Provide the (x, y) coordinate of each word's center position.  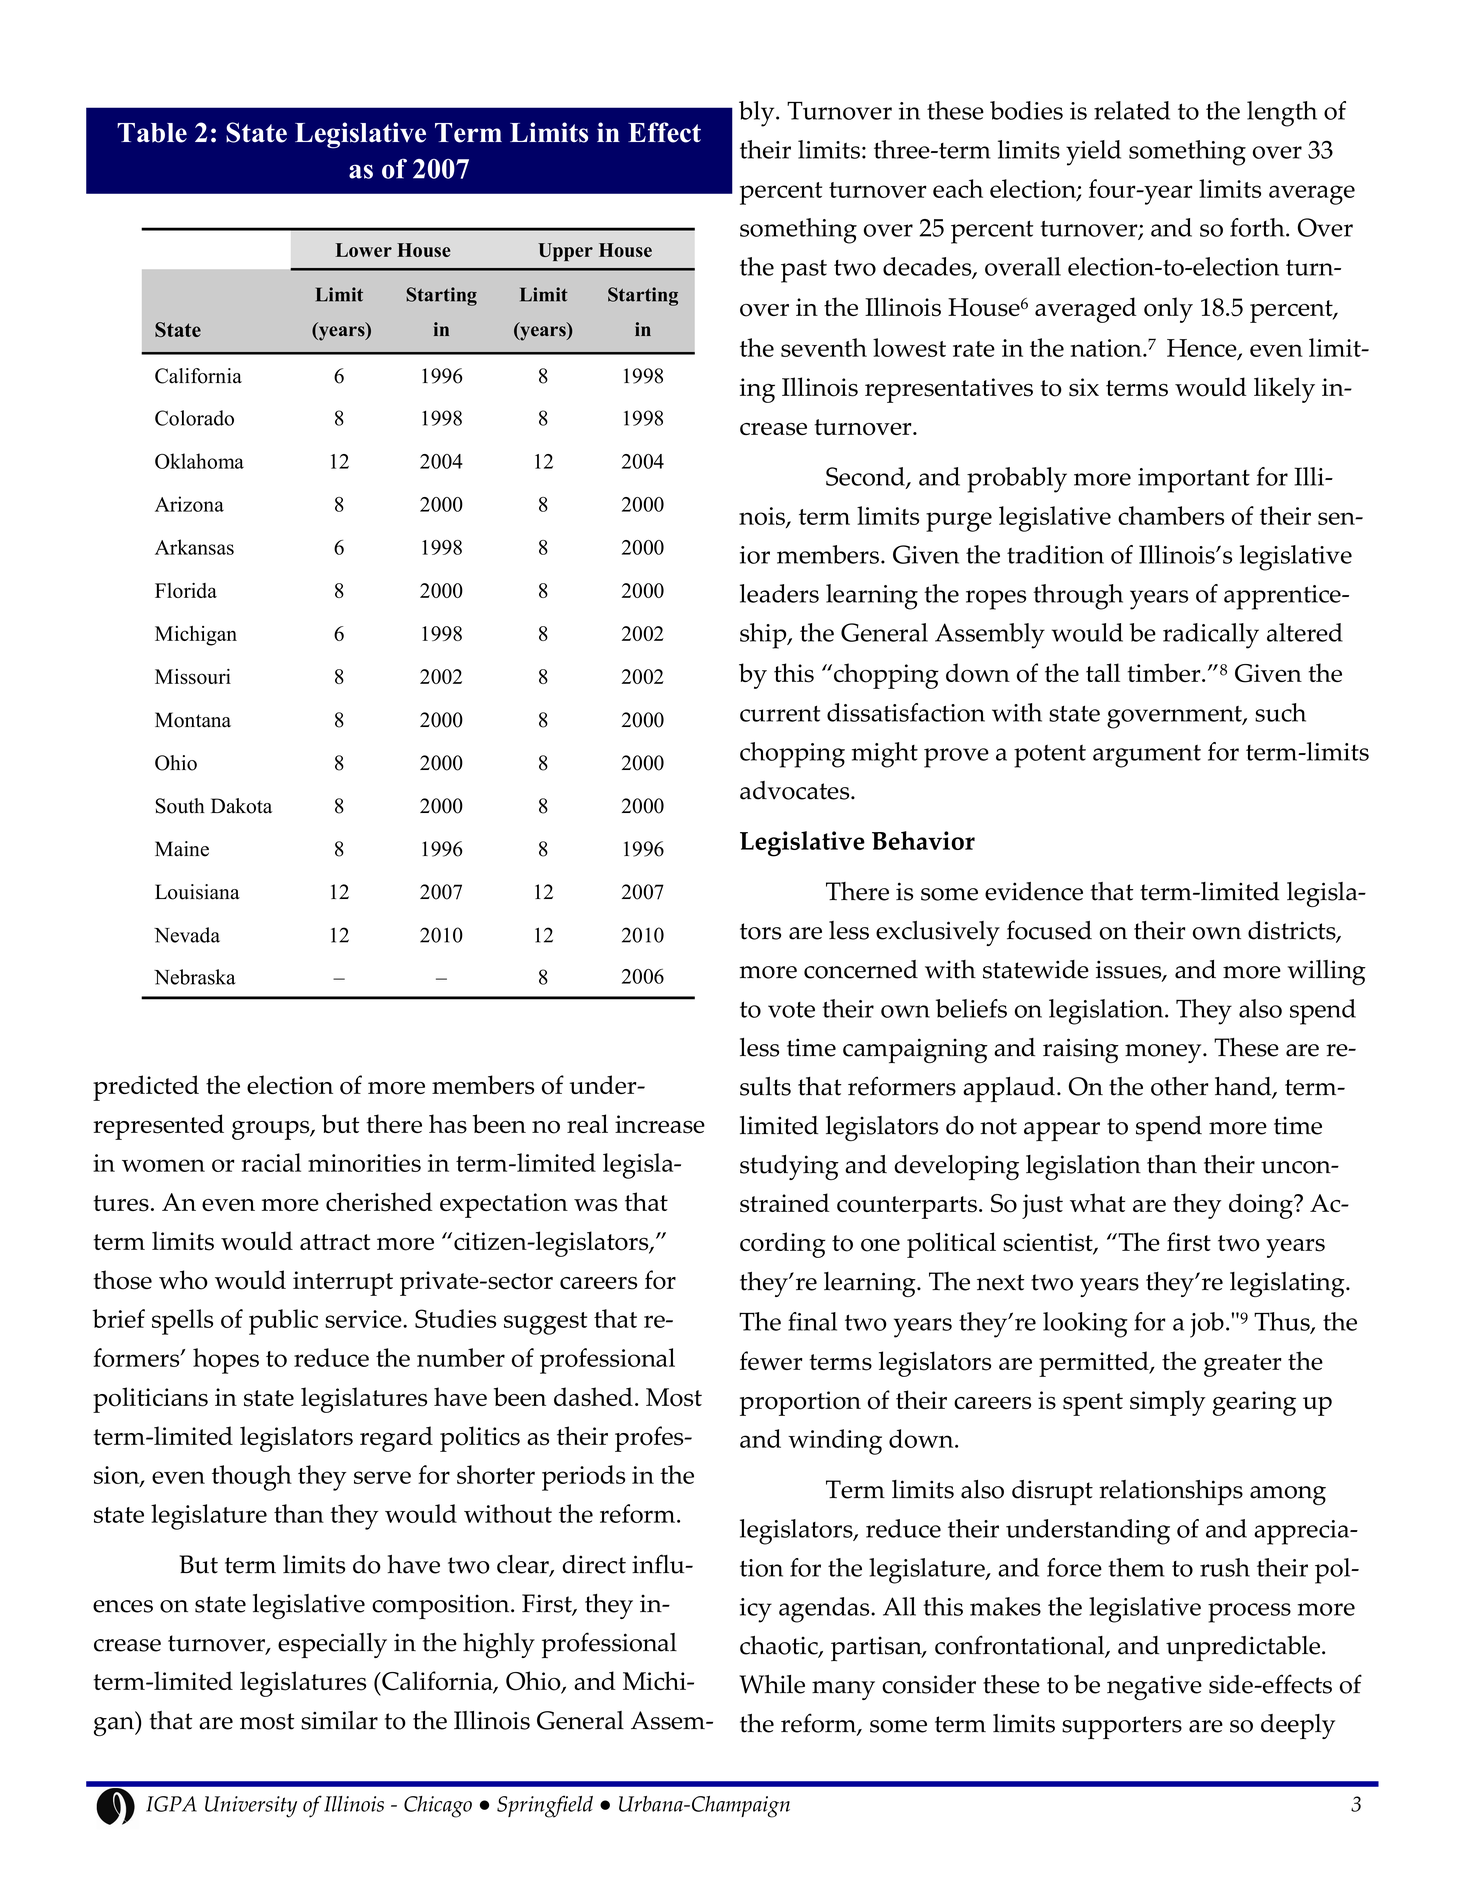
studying (789, 1167)
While (772, 1684)
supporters (1122, 1727)
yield (1093, 153)
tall (1103, 672)
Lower (364, 250)
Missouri (193, 676)
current (780, 713)
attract (335, 1242)
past (804, 271)
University (251, 1807)
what (1097, 1202)
